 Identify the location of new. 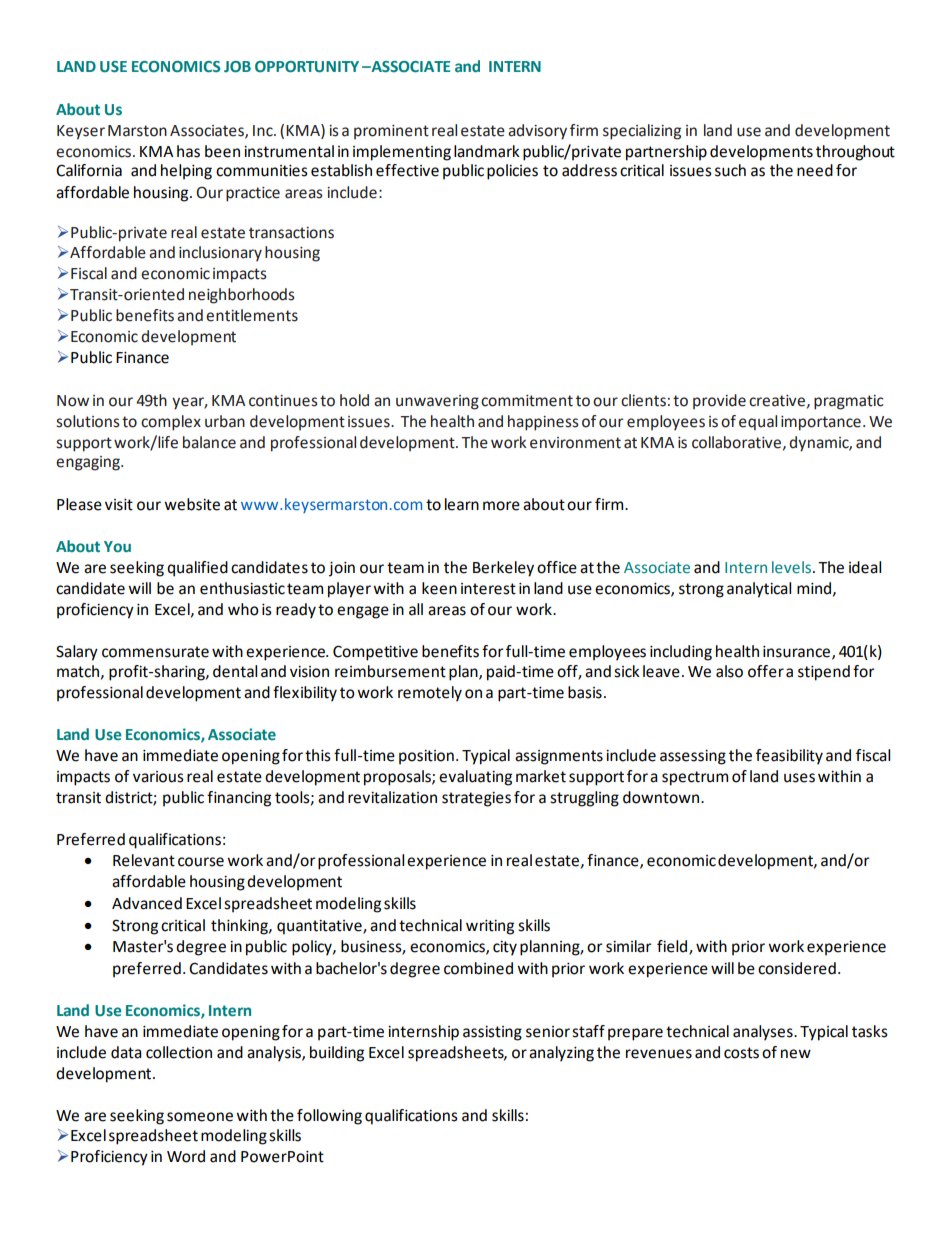
(796, 1054).
